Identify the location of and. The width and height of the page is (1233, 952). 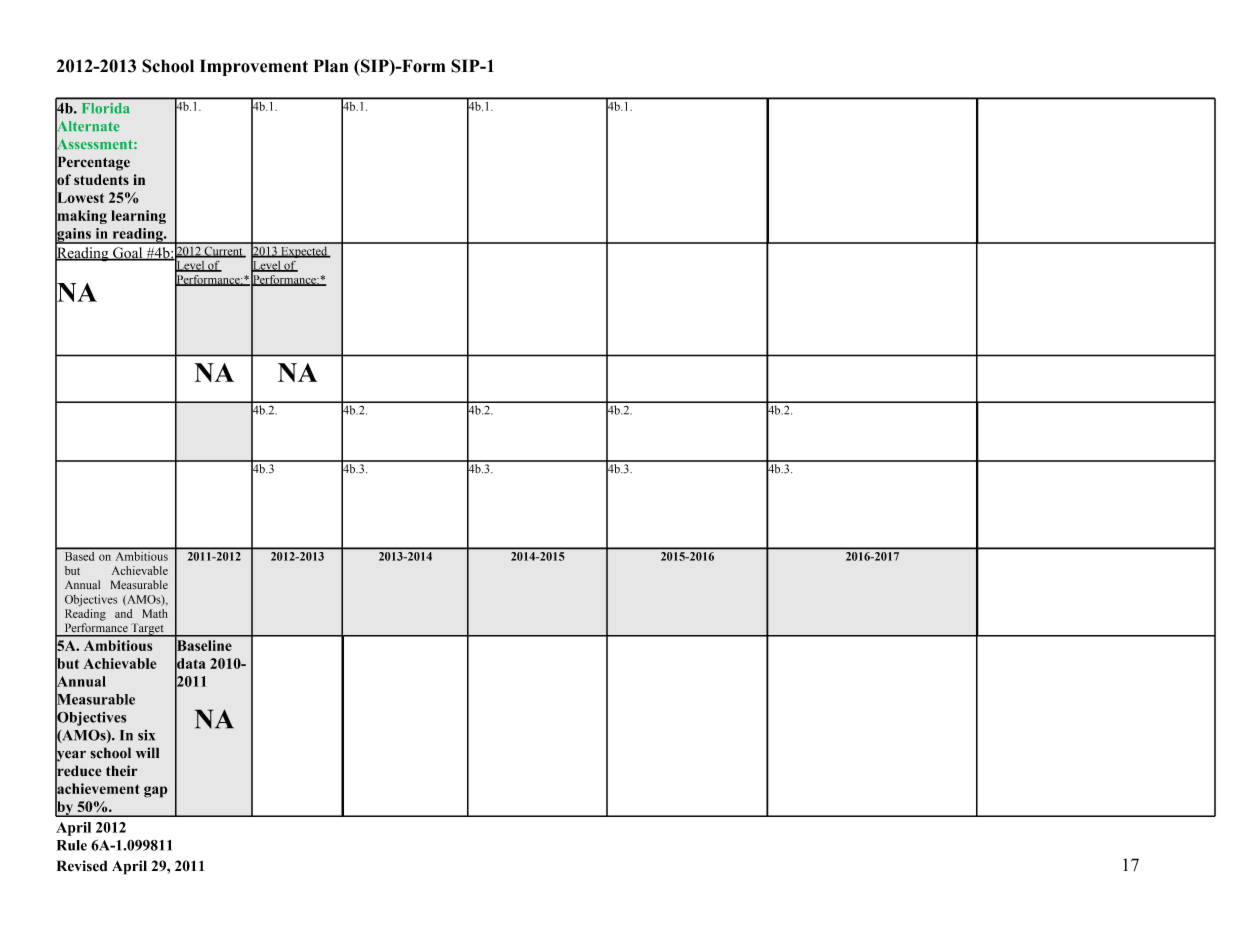
(123, 613).
